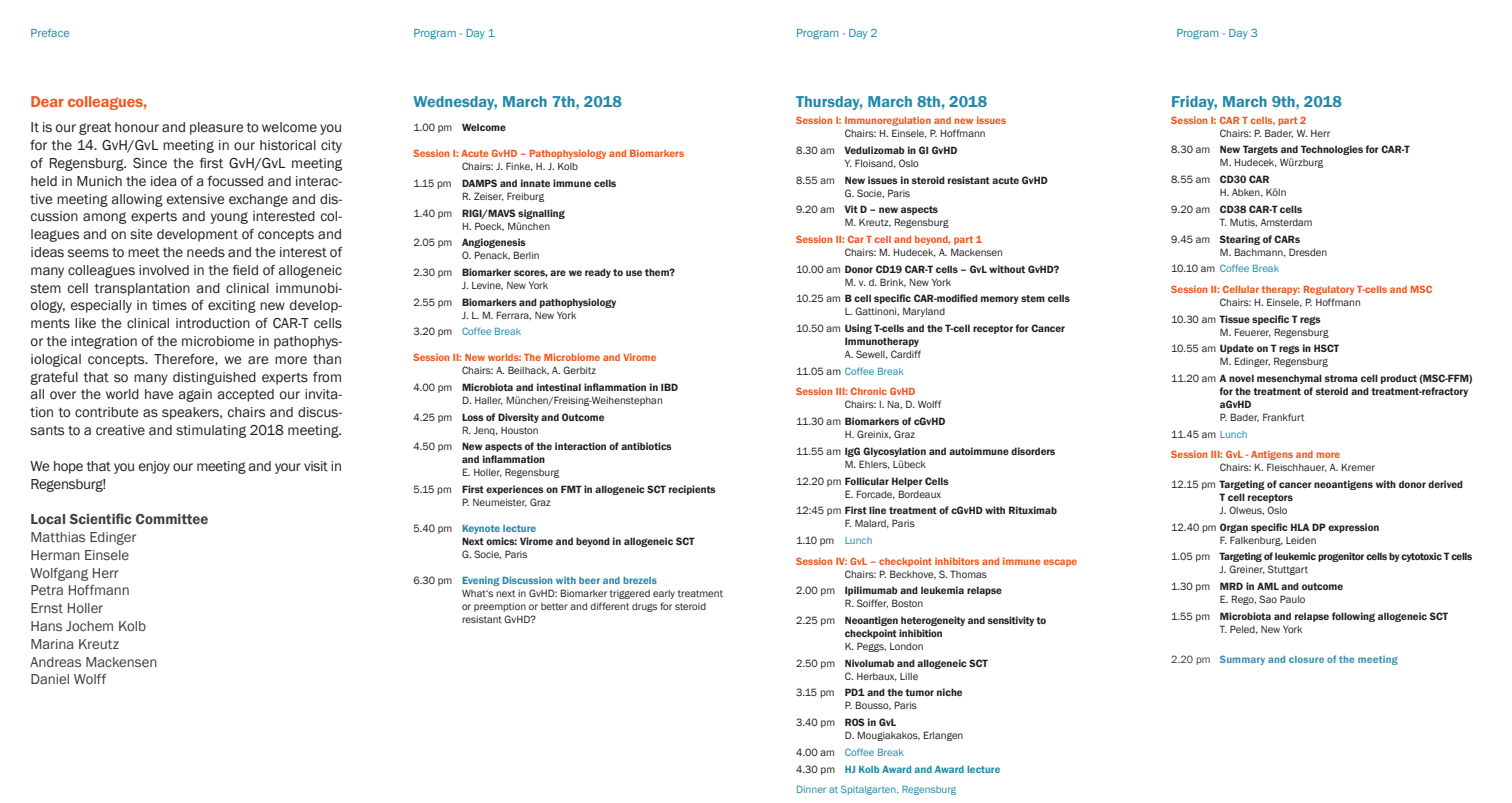  Describe the element at coordinates (1283, 417) in the document. I see `Frankfurt` at that location.
